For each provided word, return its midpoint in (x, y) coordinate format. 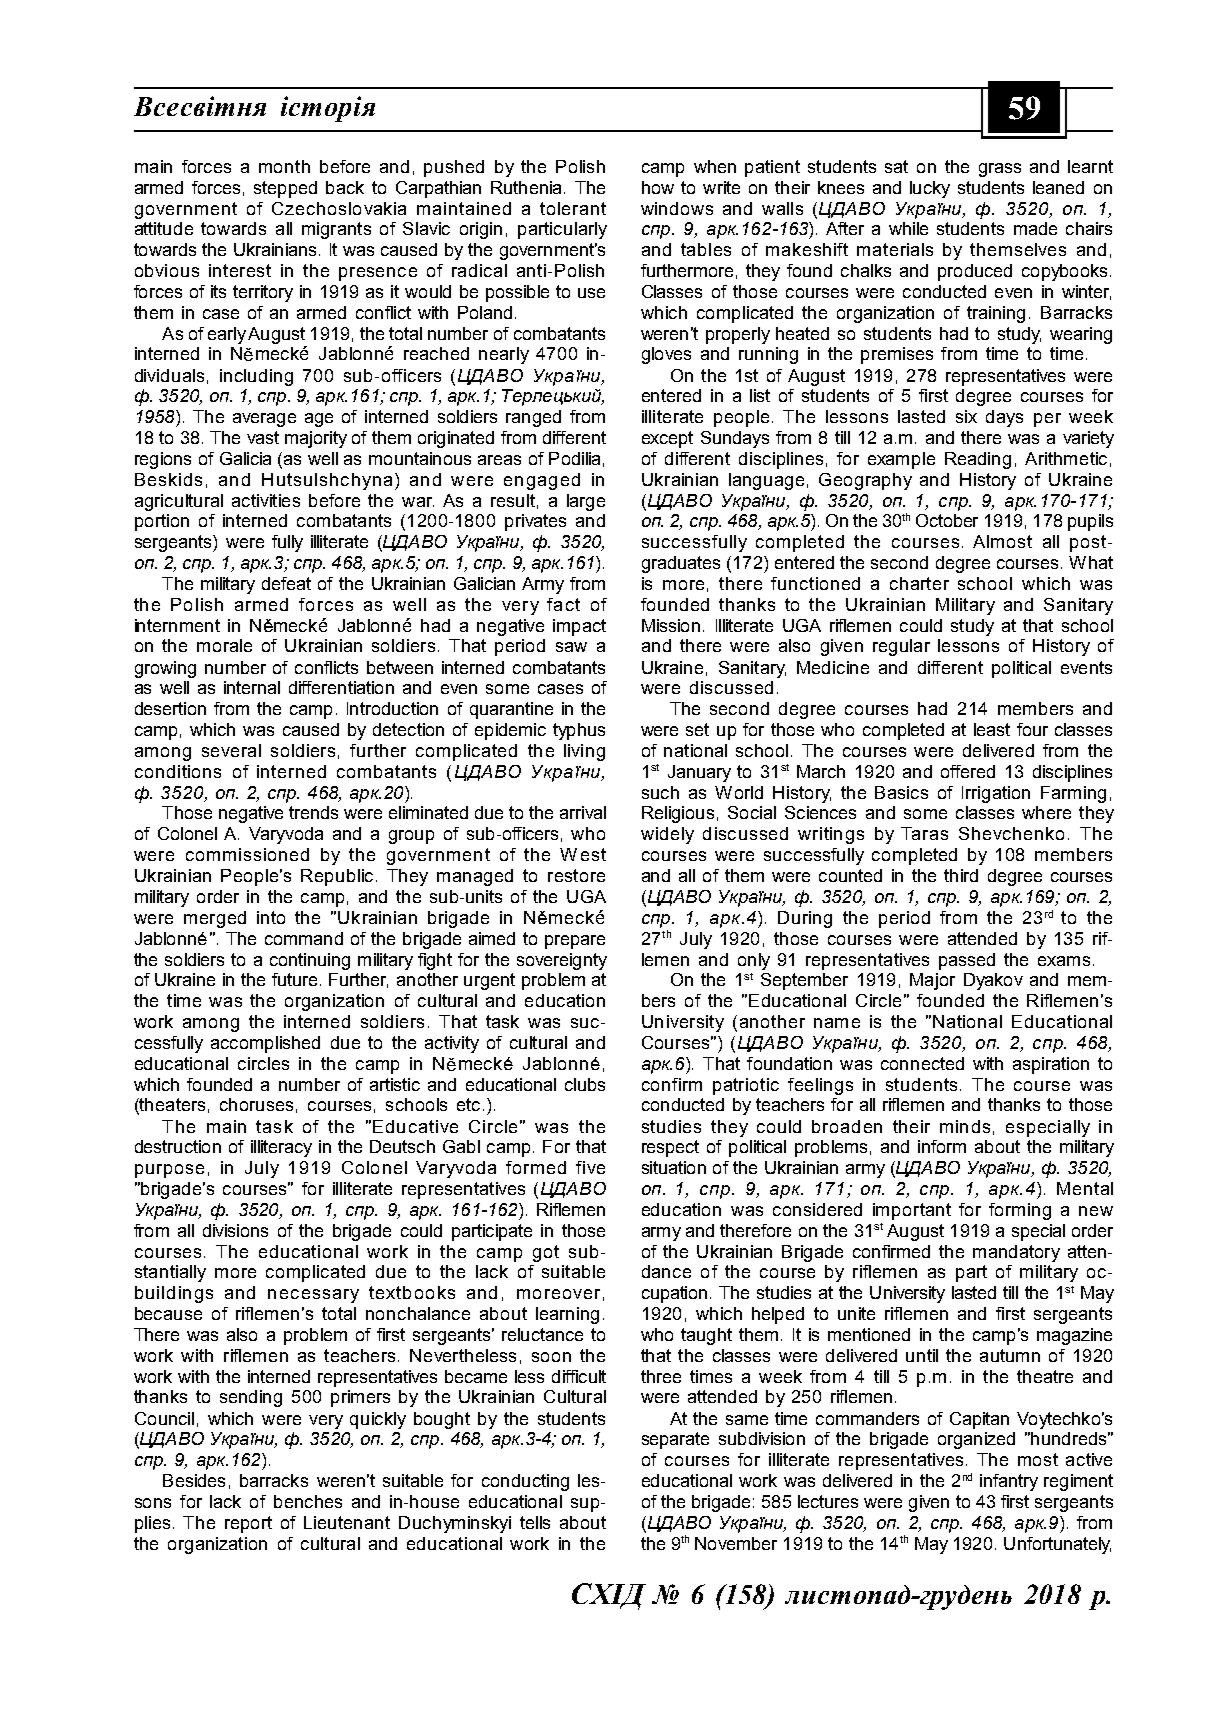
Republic (337, 877)
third (961, 875)
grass (1000, 170)
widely (667, 835)
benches (308, 1501)
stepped (285, 189)
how (658, 187)
